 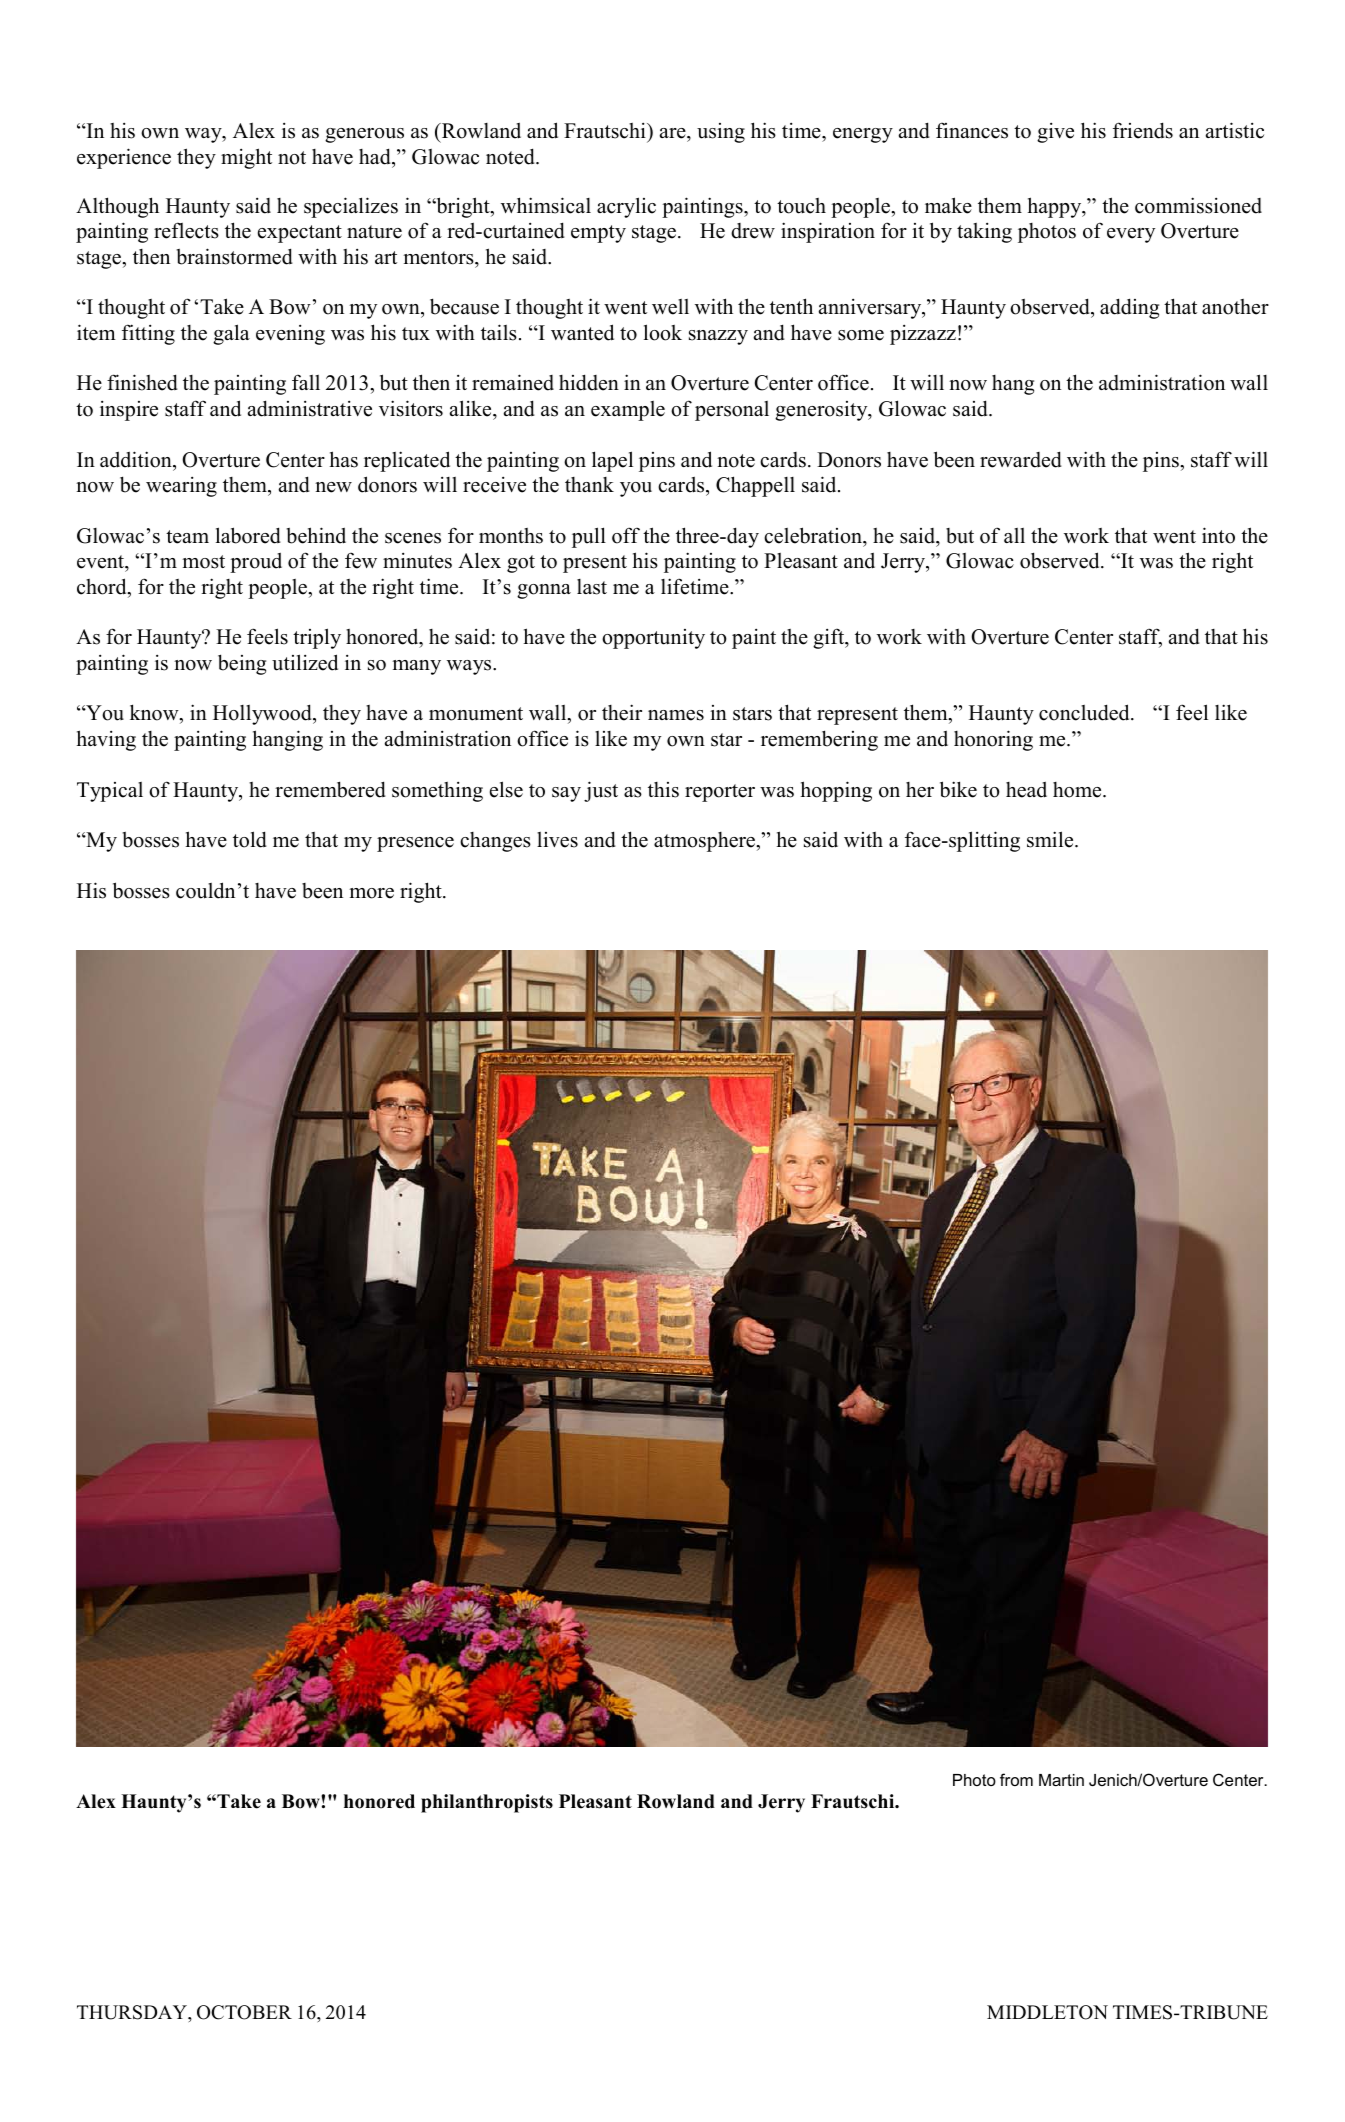 I want to click on OCTOBER, so click(x=244, y=2012).
